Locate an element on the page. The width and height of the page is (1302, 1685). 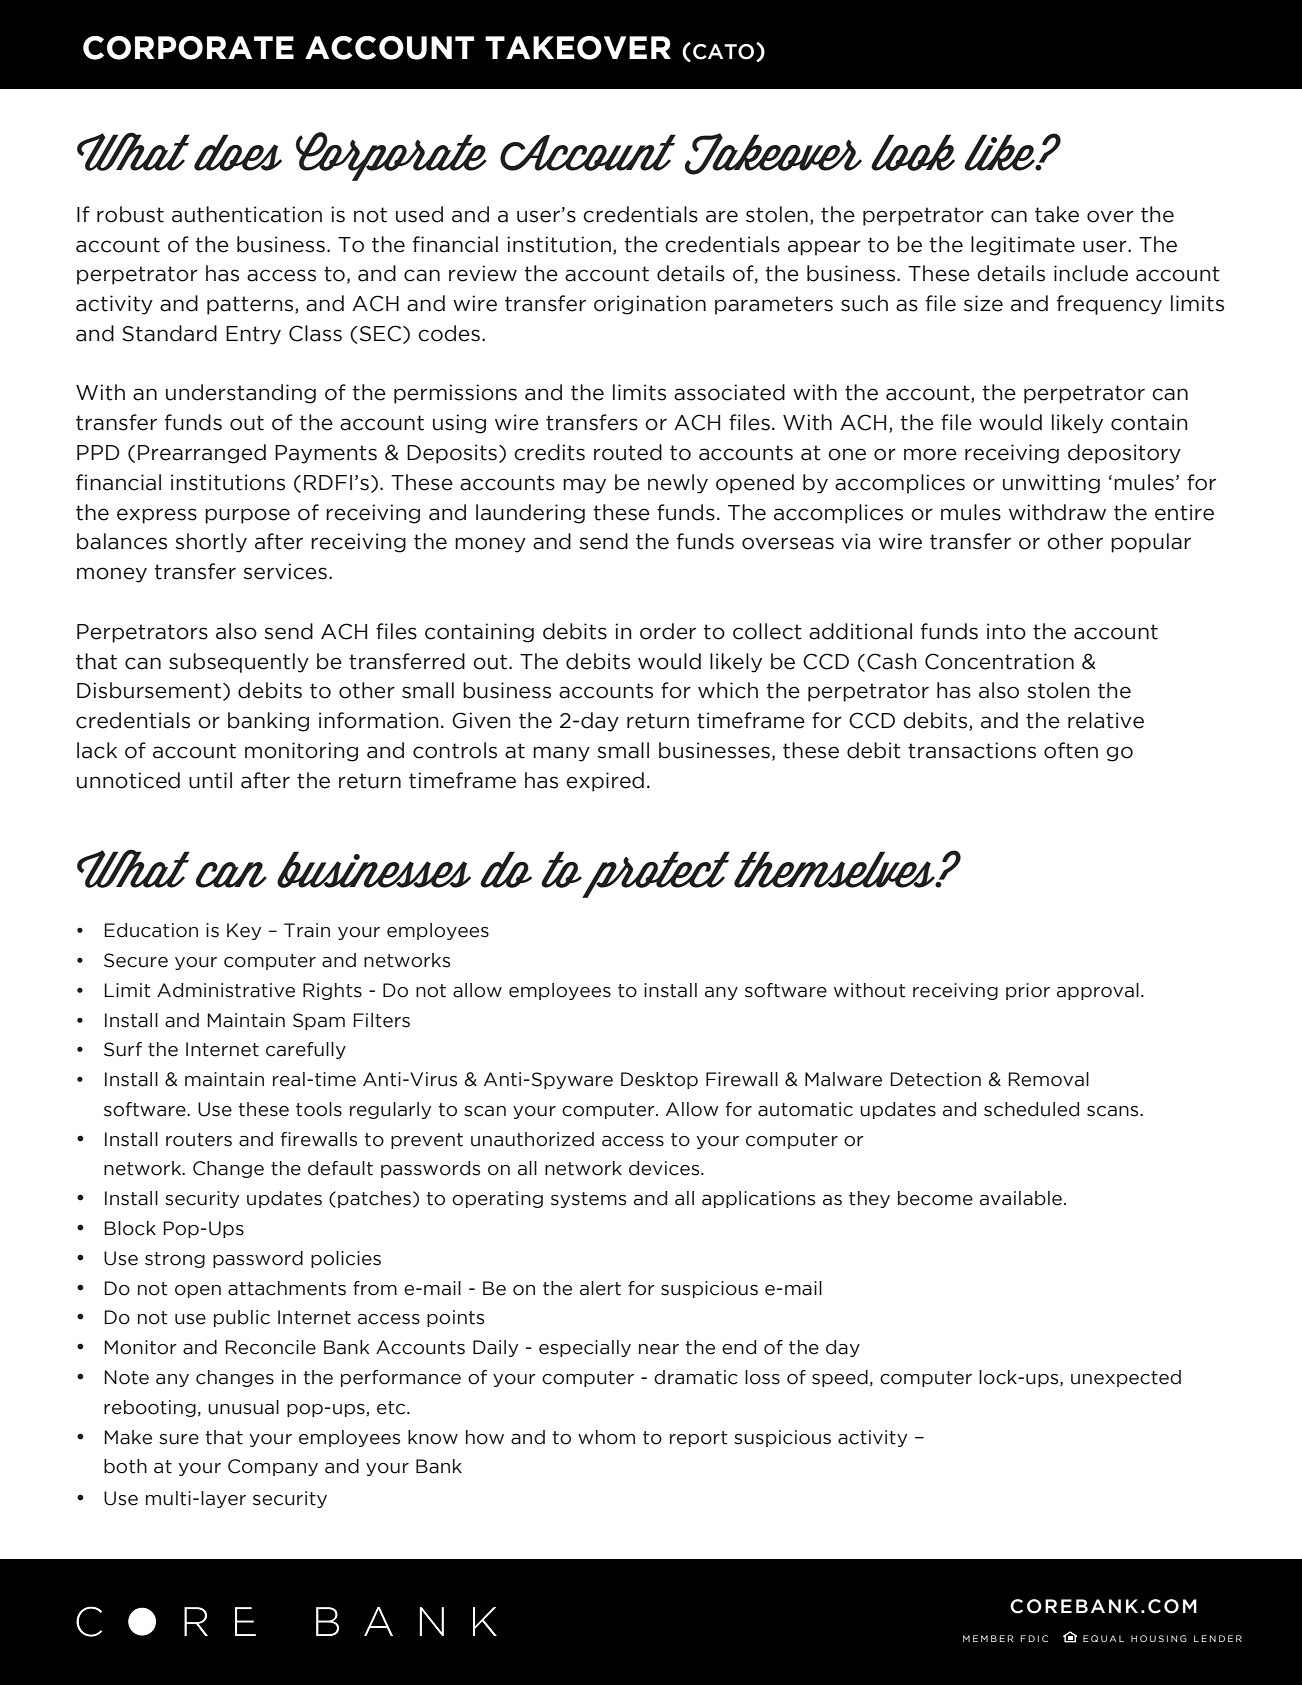
legitimate is located at coordinates (1023, 246).
